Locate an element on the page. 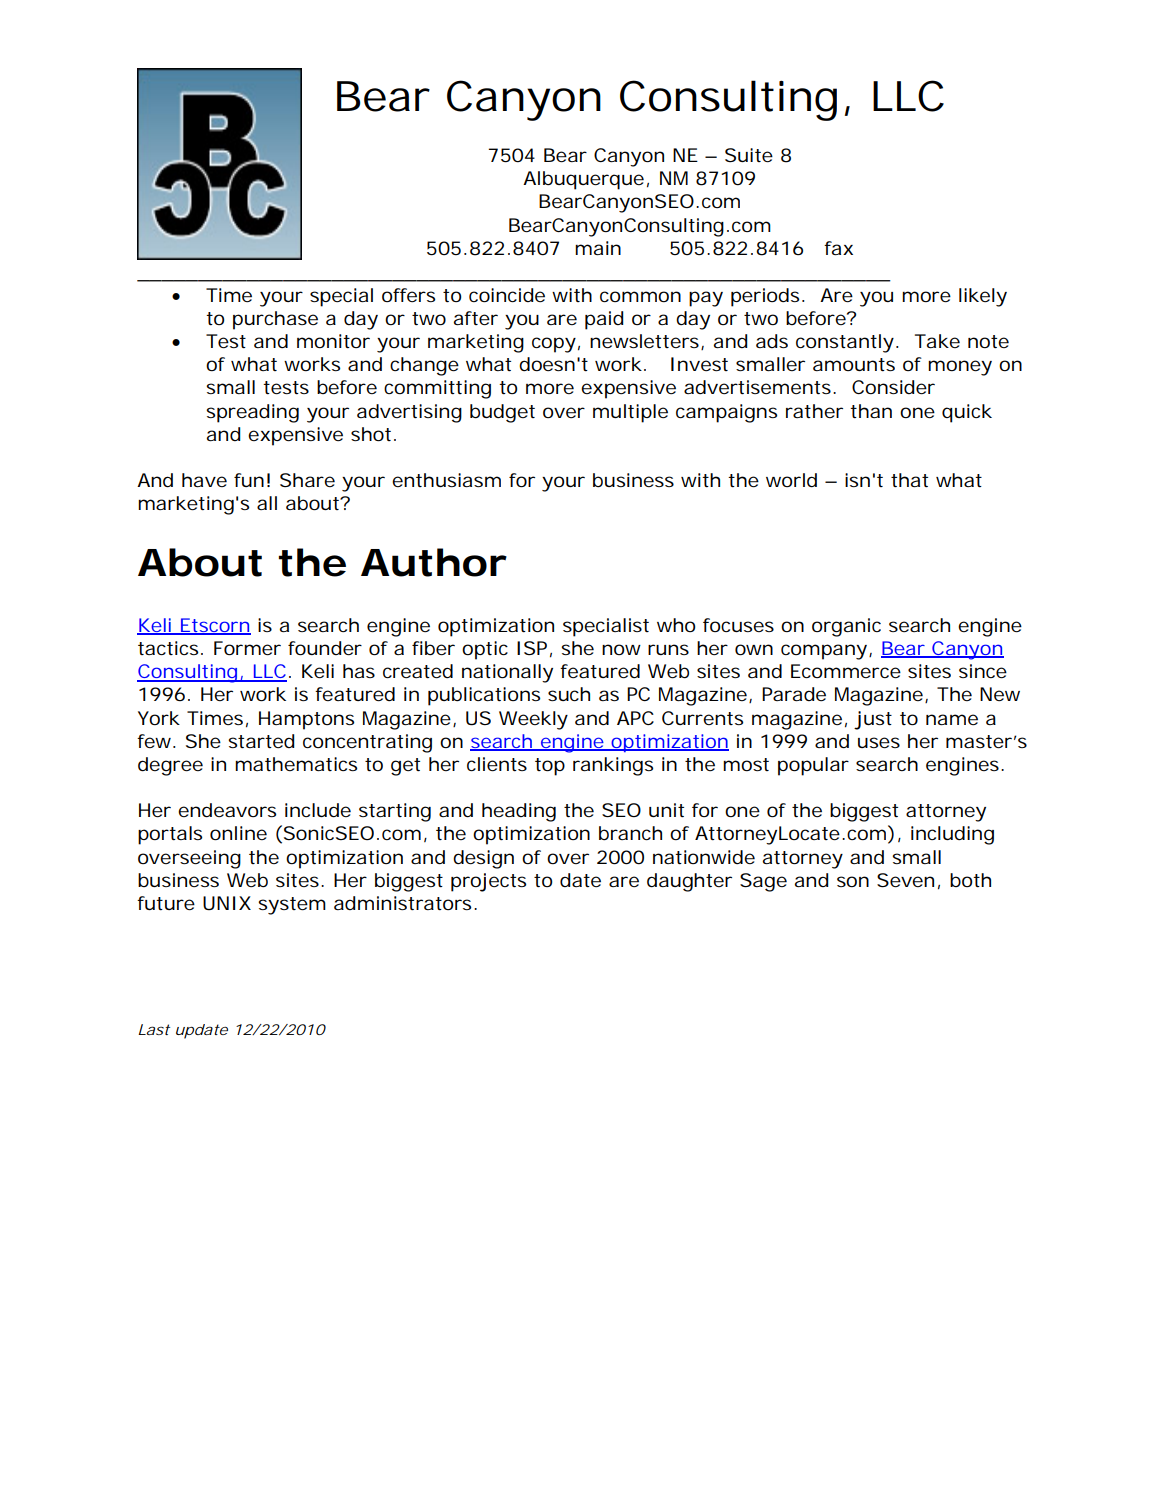 The width and height of the image is (1168, 1511). started is located at coordinates (261, 741).
